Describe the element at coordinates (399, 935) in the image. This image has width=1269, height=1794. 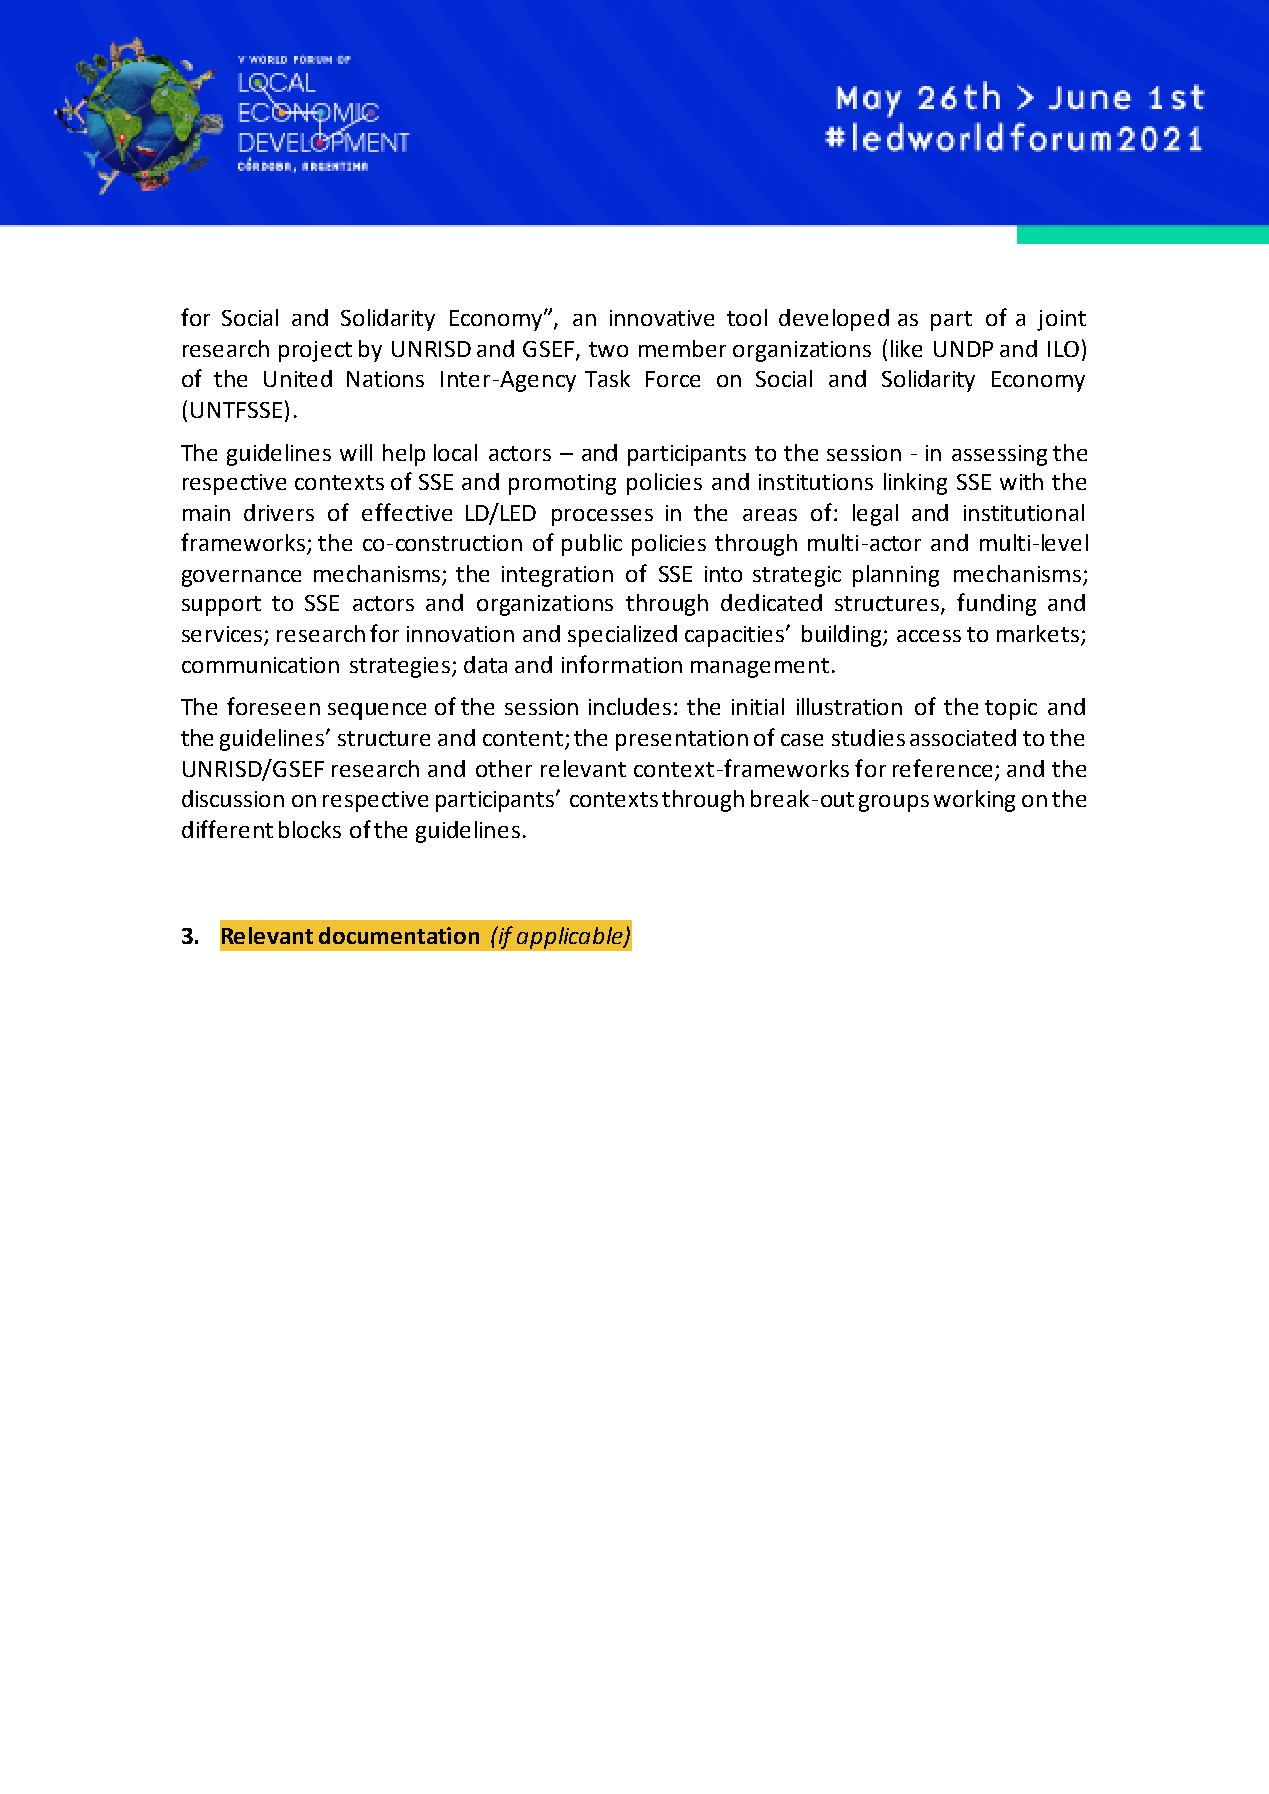
I see `documentation` at that location.
